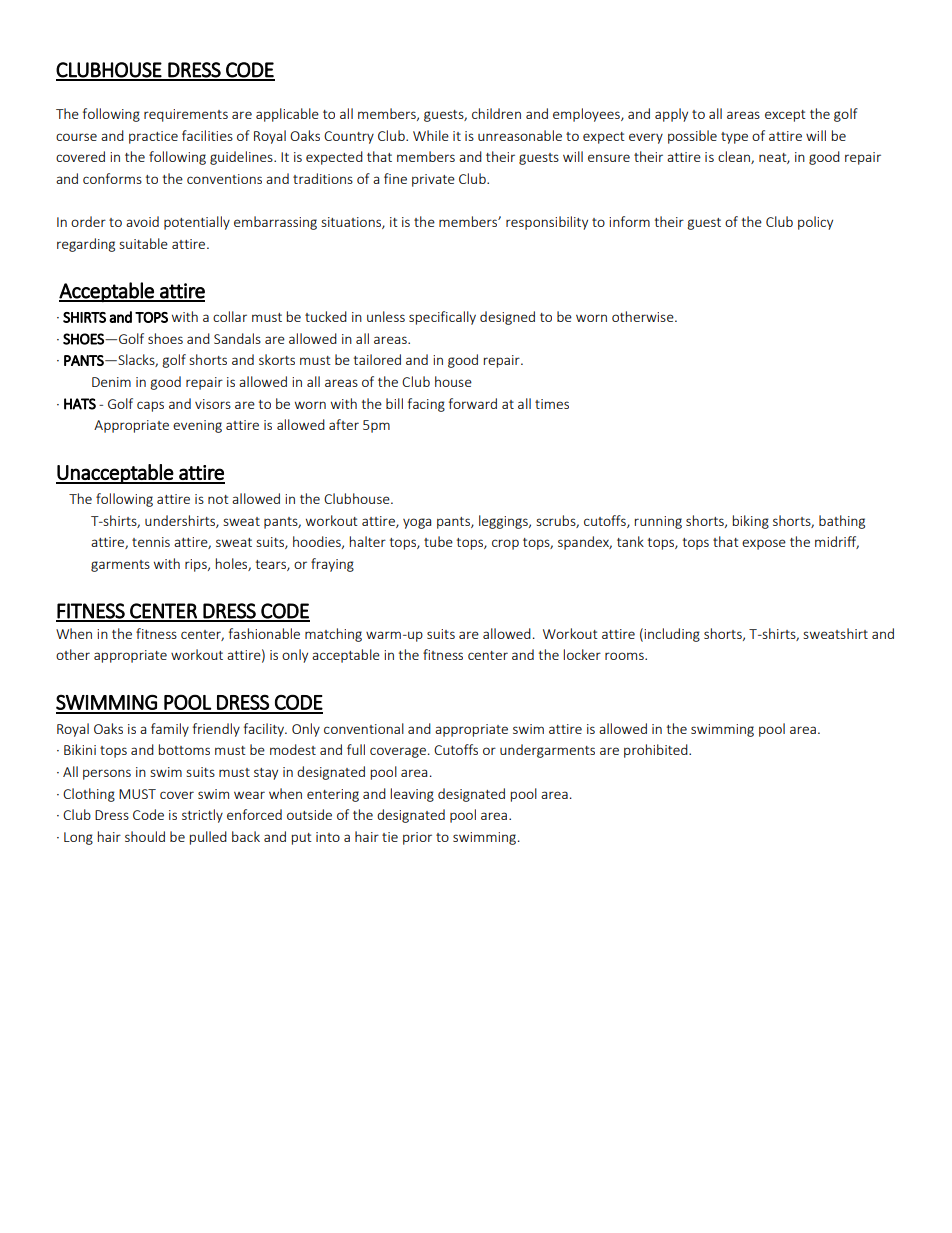  Describe the element at coordinates (202, 816) in the screenshot. I see `strictly` at that location.
